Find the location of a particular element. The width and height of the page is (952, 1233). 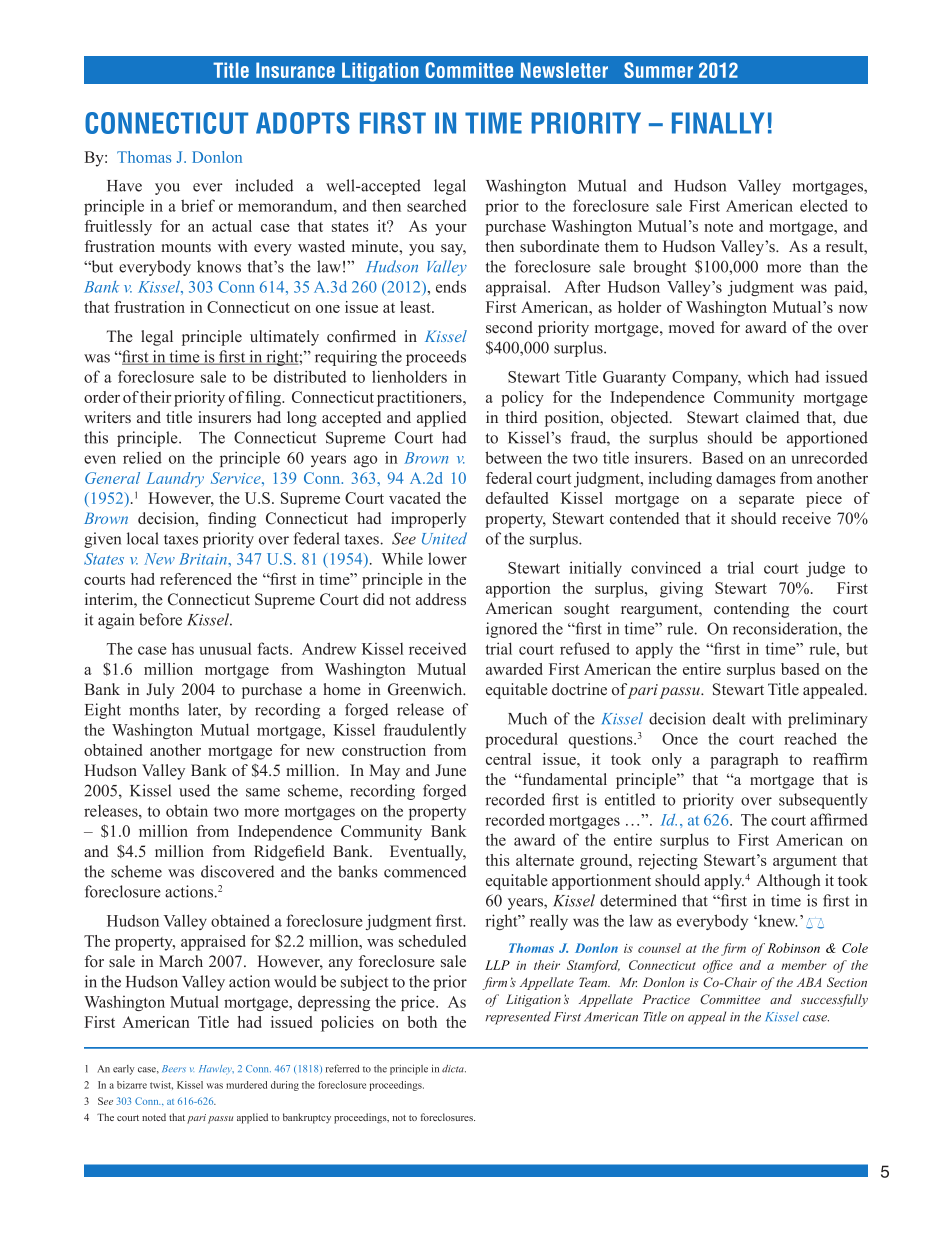

successfully is located at coordinates (834, 1000).
